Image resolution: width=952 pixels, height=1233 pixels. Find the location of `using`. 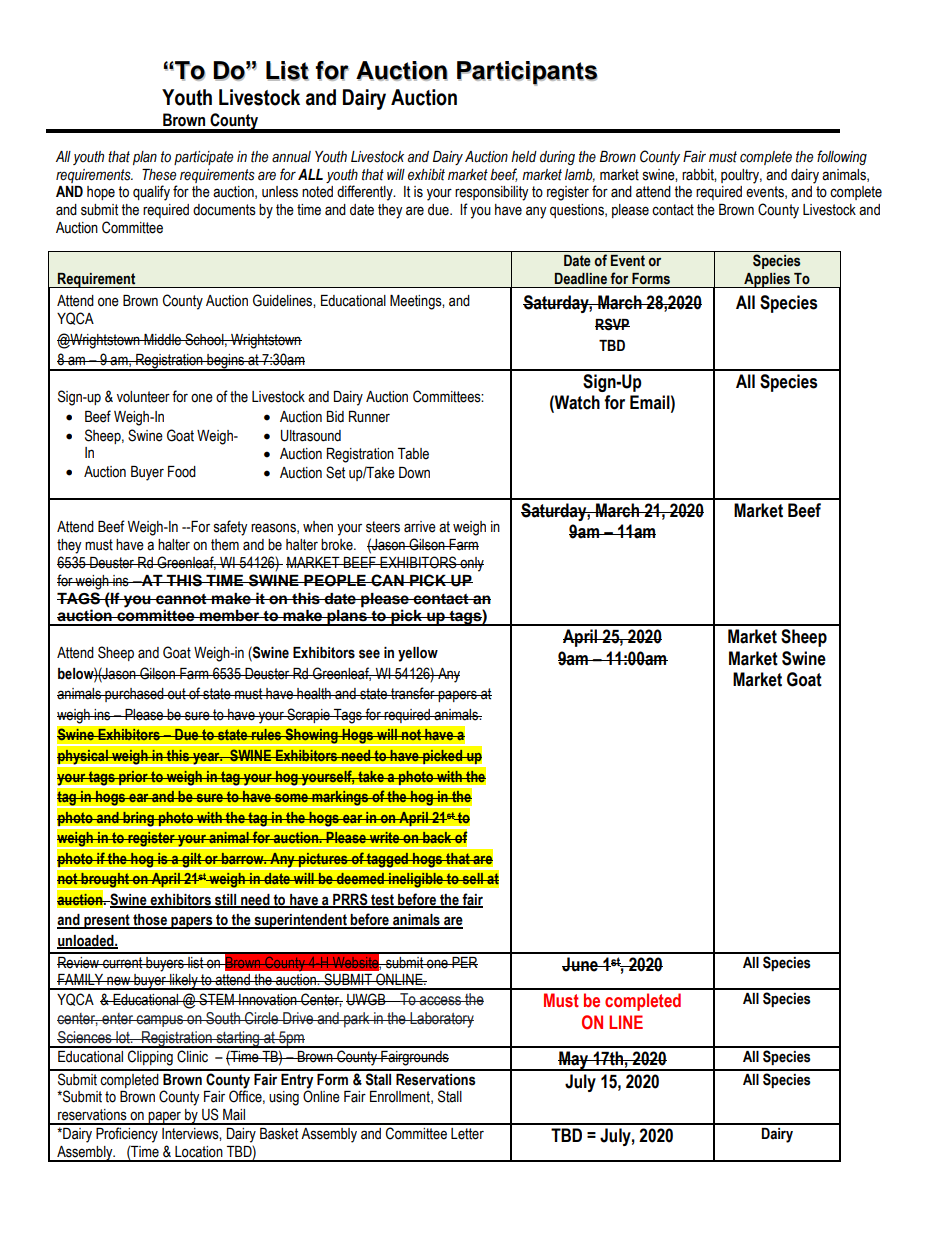

using is located at coordinates (284, 1098).
